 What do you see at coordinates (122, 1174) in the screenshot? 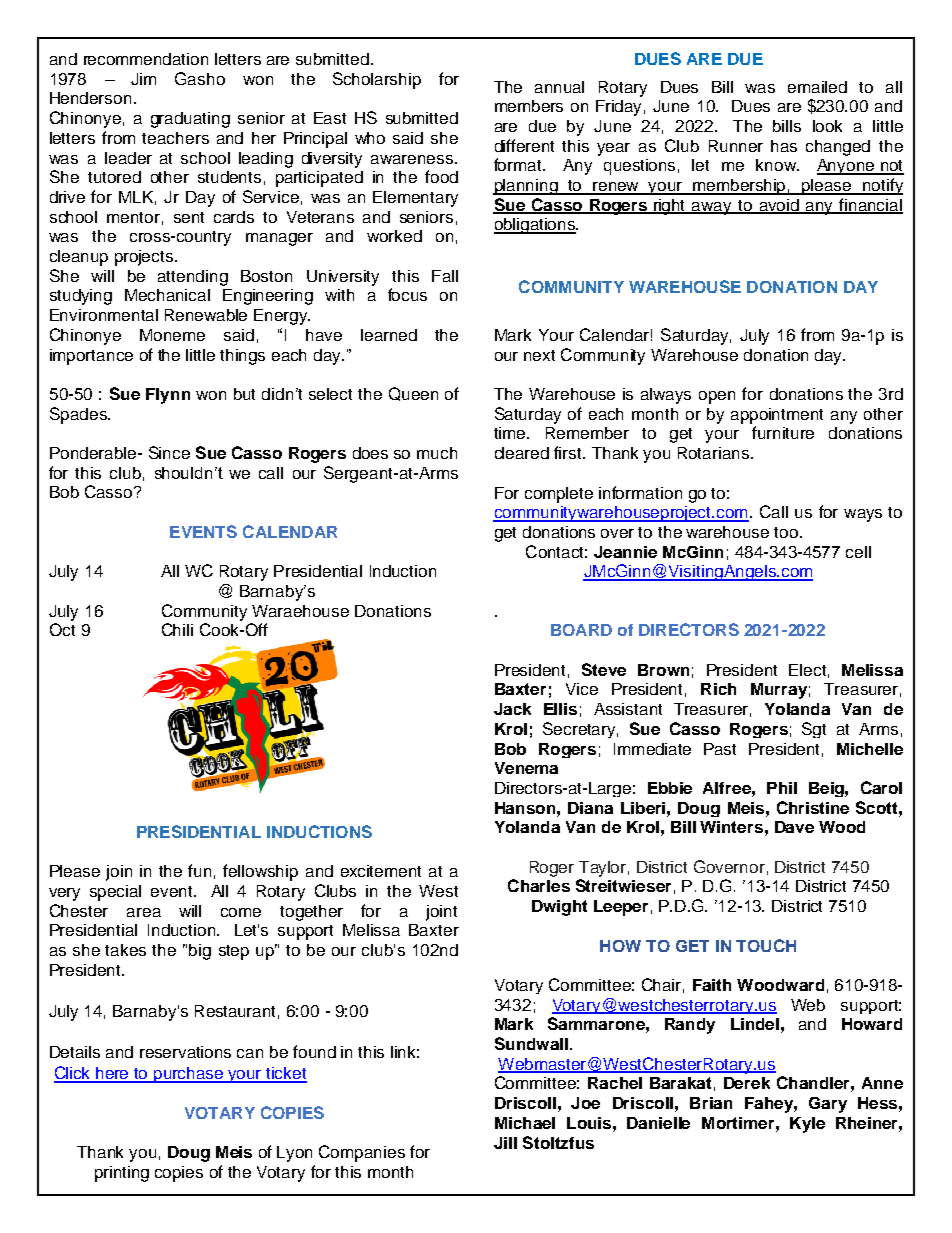
I see `printing` at bounding box center [122, 1174].
